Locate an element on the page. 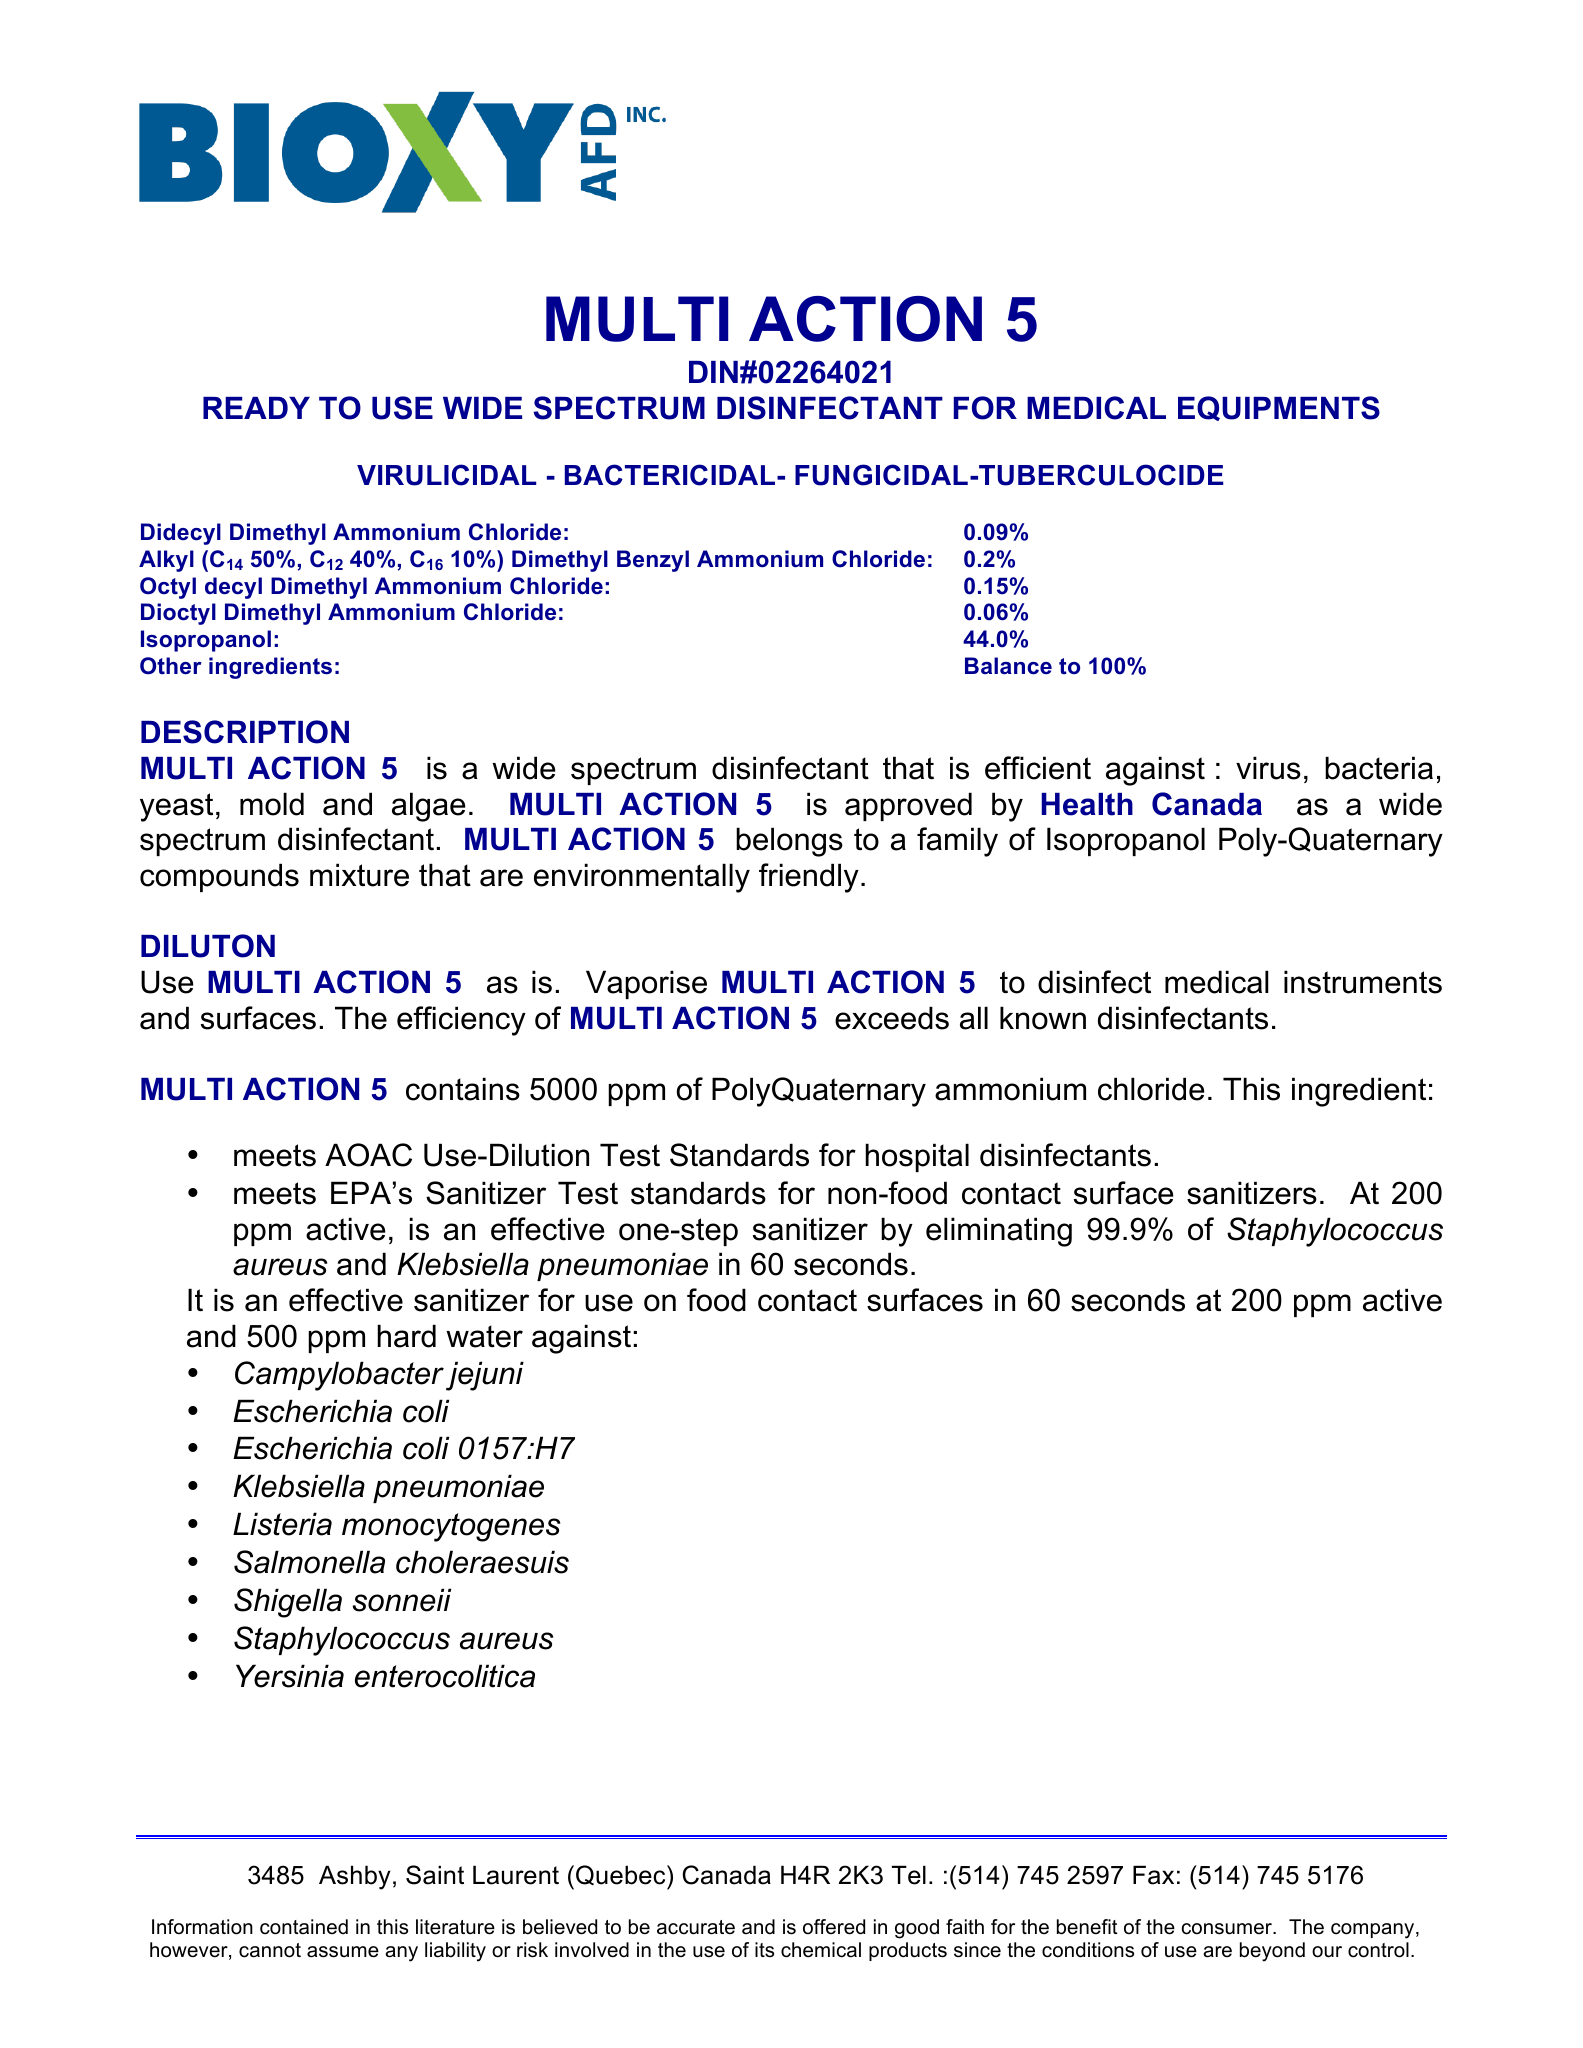 This page has height=2048, width=1583. instruments is located at coordinates (1363, 982).
